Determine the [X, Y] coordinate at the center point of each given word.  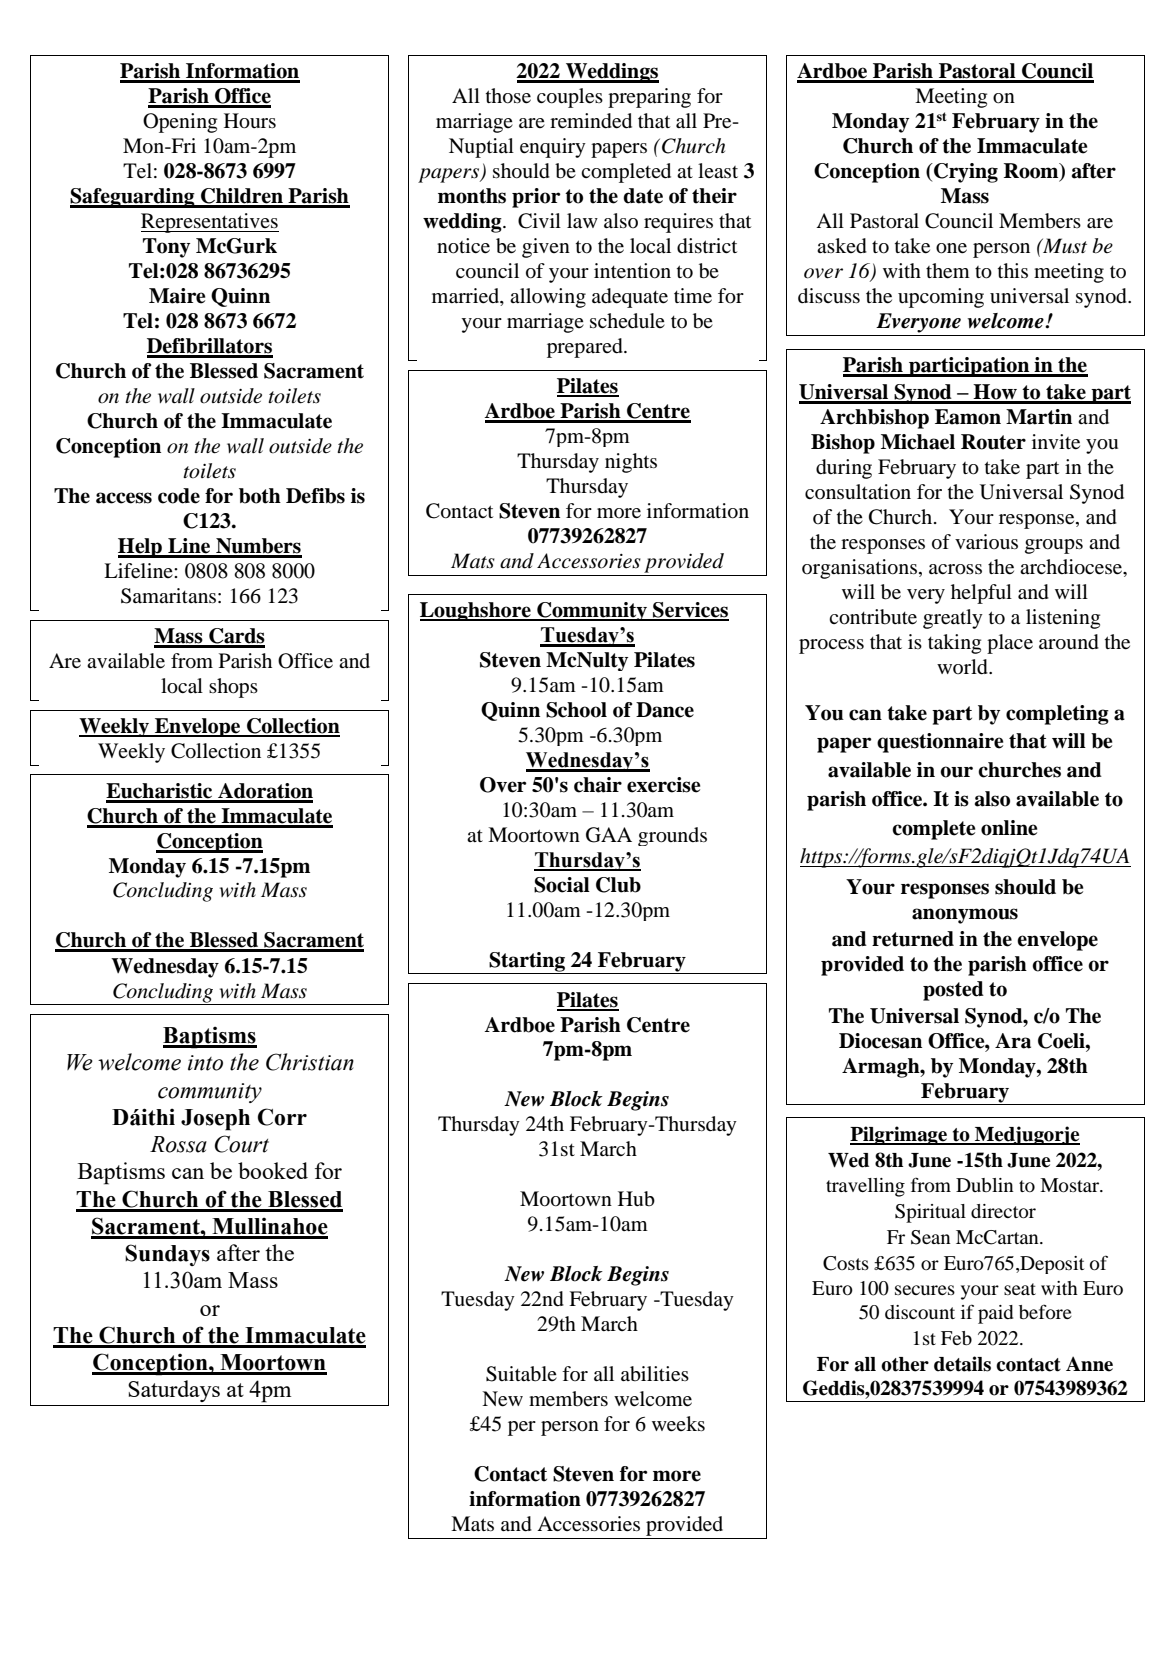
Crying [965, 173]
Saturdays [174, 1391]
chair [598, 785]
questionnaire [940, 743]
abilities [655, 1374]
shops [233, 688]
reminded [591, 121]
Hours [250, 121]
